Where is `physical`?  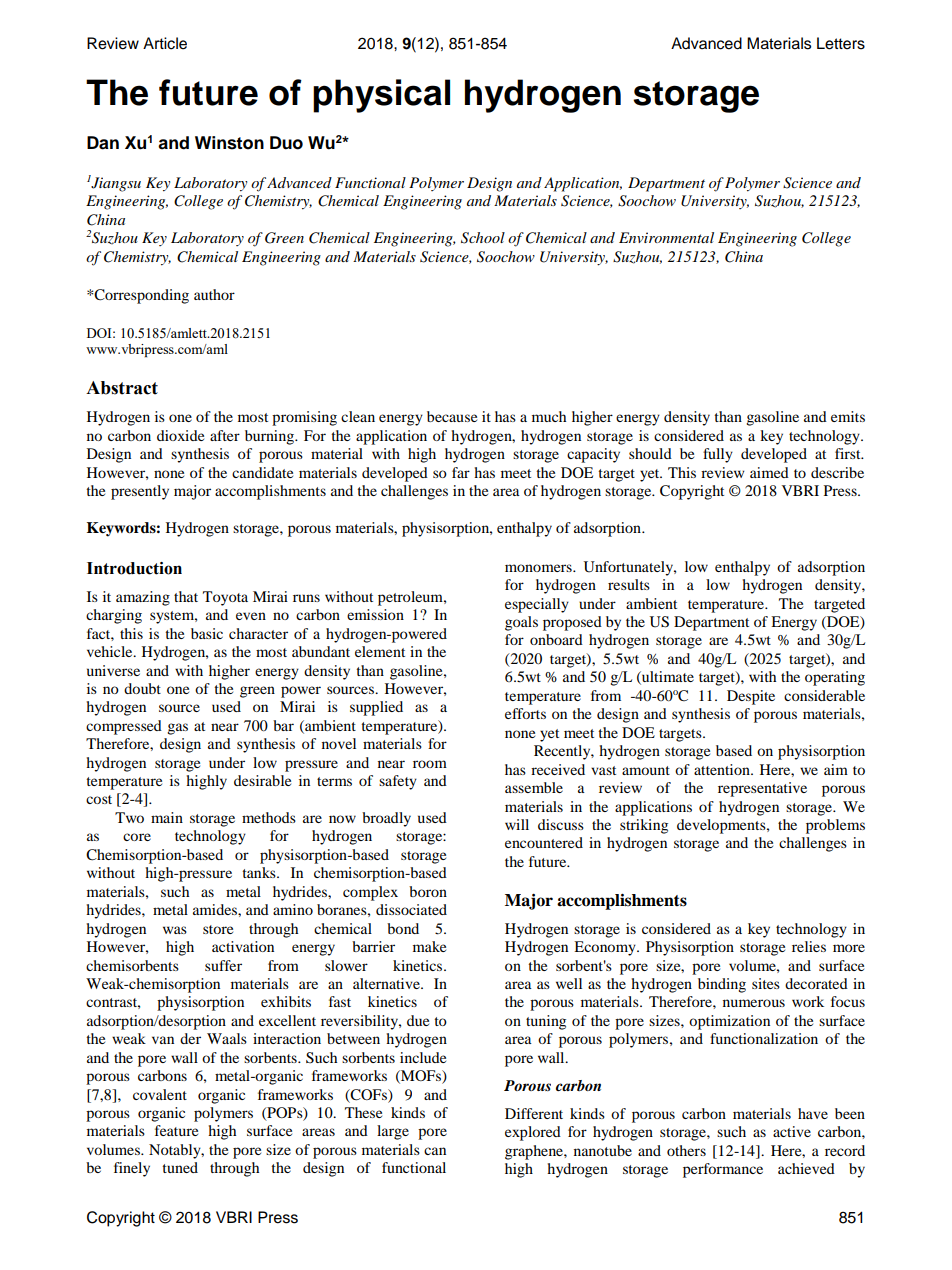
physical is located at coordinates (381, 96).
